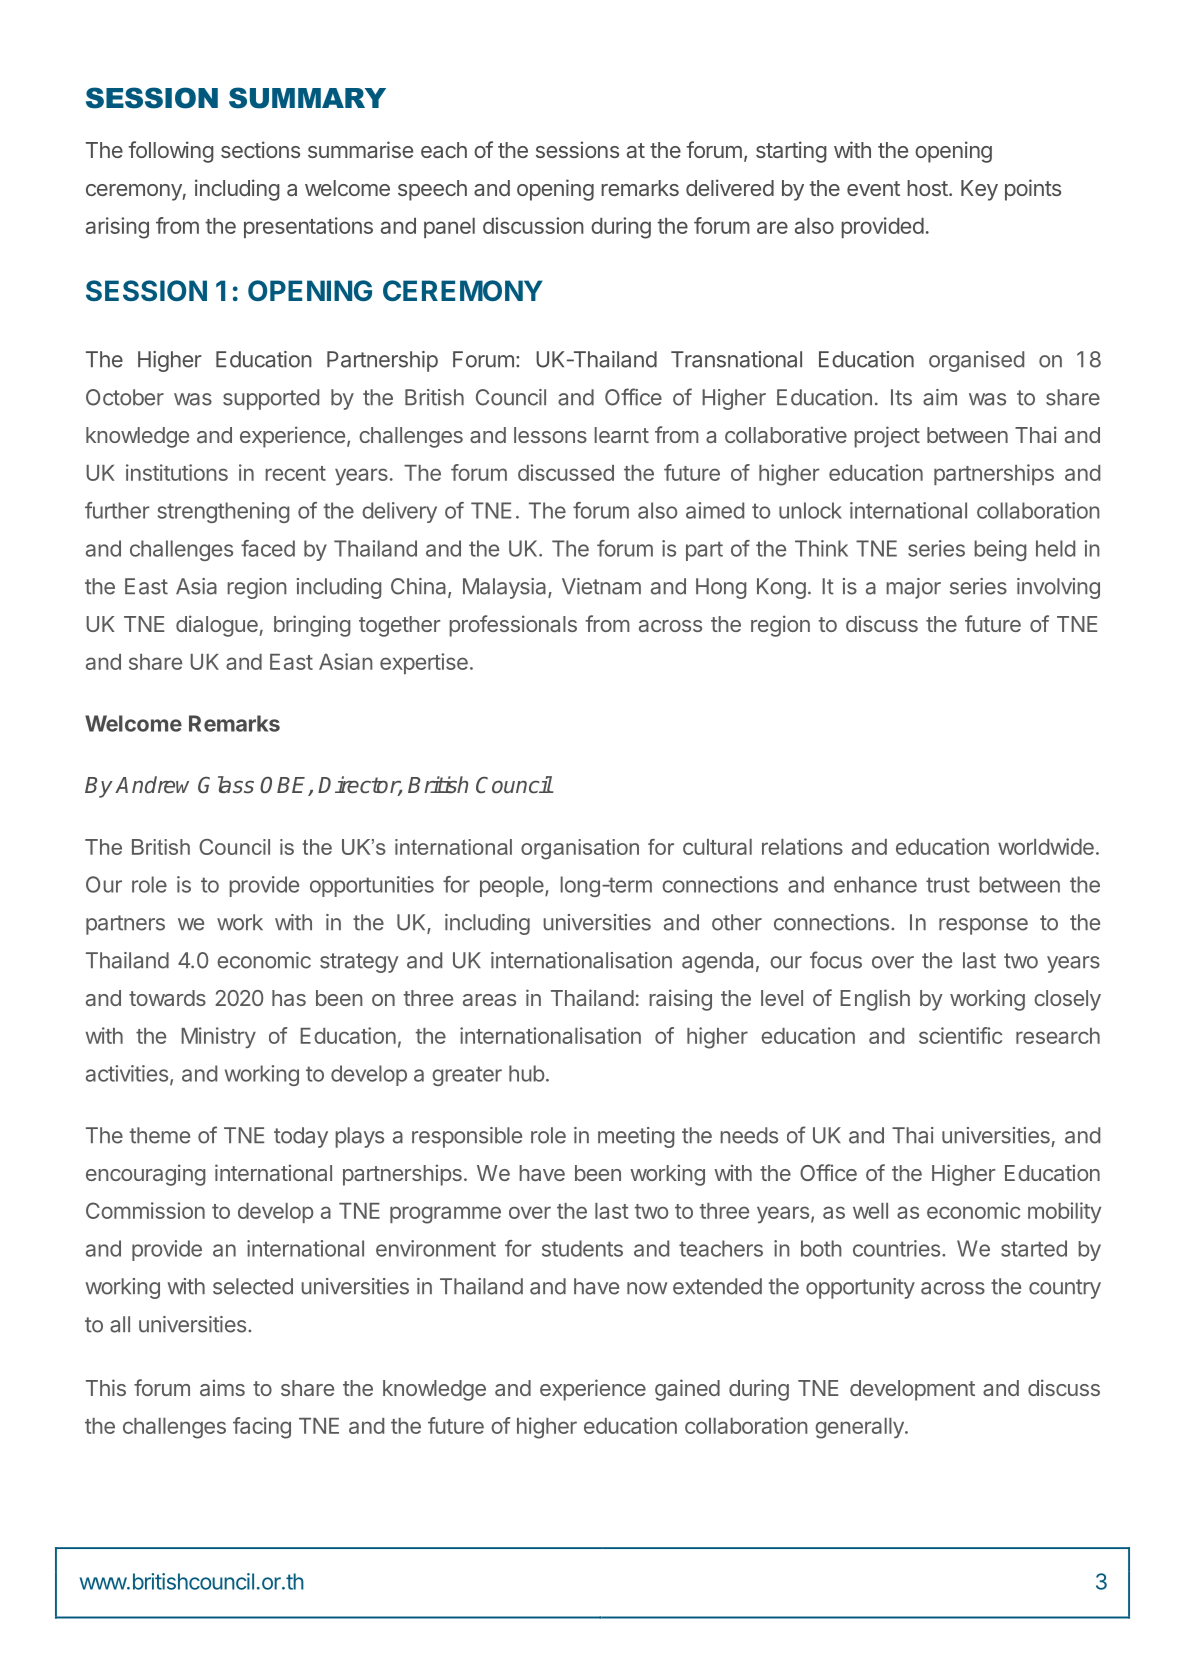 This screenshot has width=1185, height=1677. Describe the element at coordinates (222, 1387) in the screenshot. I see `aims` at that location.
